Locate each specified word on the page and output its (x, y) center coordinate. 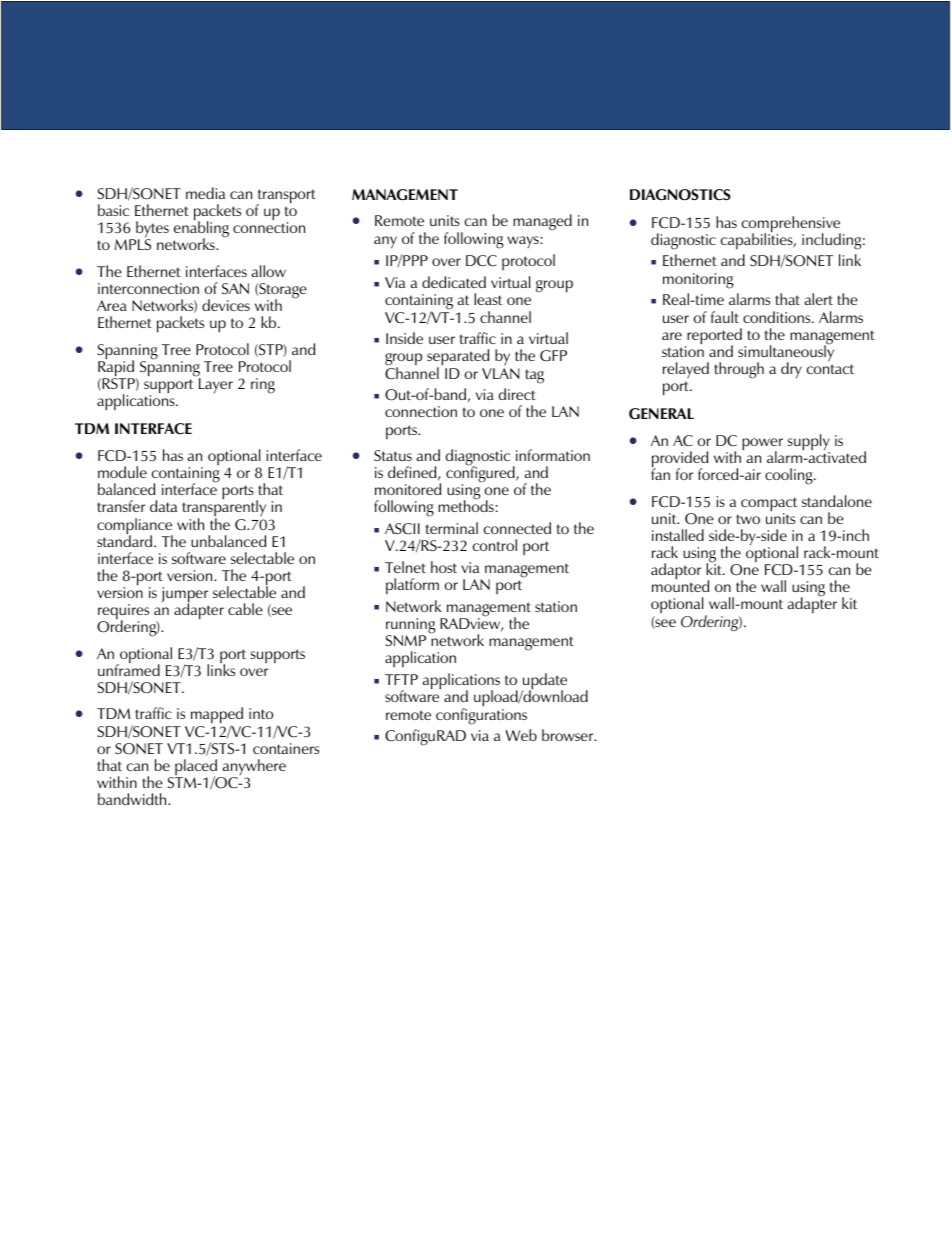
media (205, 193)
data (163, 506)
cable (245, 609)
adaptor (676, 571)
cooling (790, 476)
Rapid (116, 368)
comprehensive (791, 225)
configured (481, 474)
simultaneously (786, 353)
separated (459, 359)
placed (197, 768)
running (410, 627)
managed (542, 222)
